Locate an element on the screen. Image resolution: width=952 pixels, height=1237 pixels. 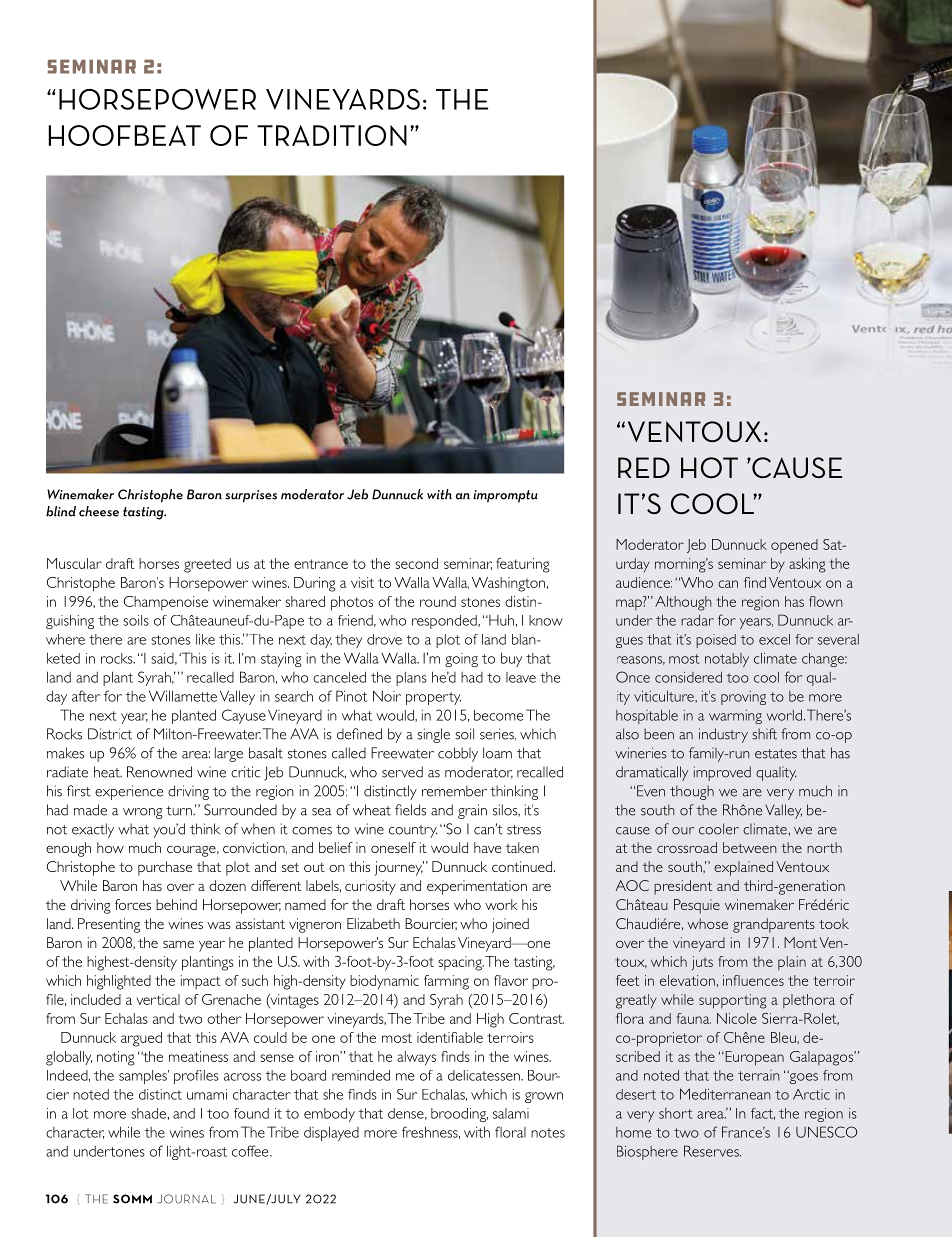
second is located at coordinates (416, 563).
